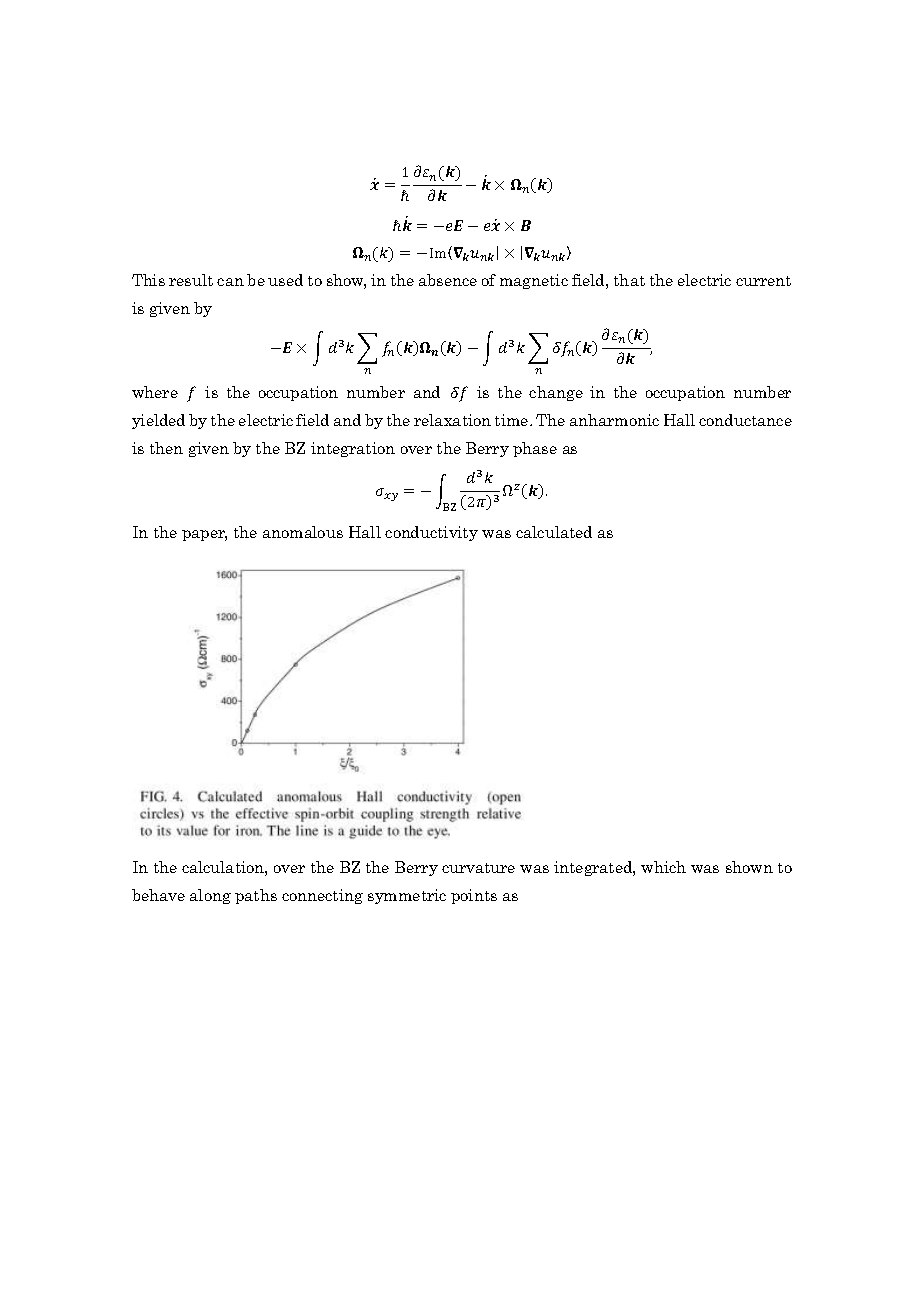 Image resolution: width=924 pixels, height=1308 pixels. Describe the element at coordinates (210, 896) in the screenshot. I see `along` at that location.
